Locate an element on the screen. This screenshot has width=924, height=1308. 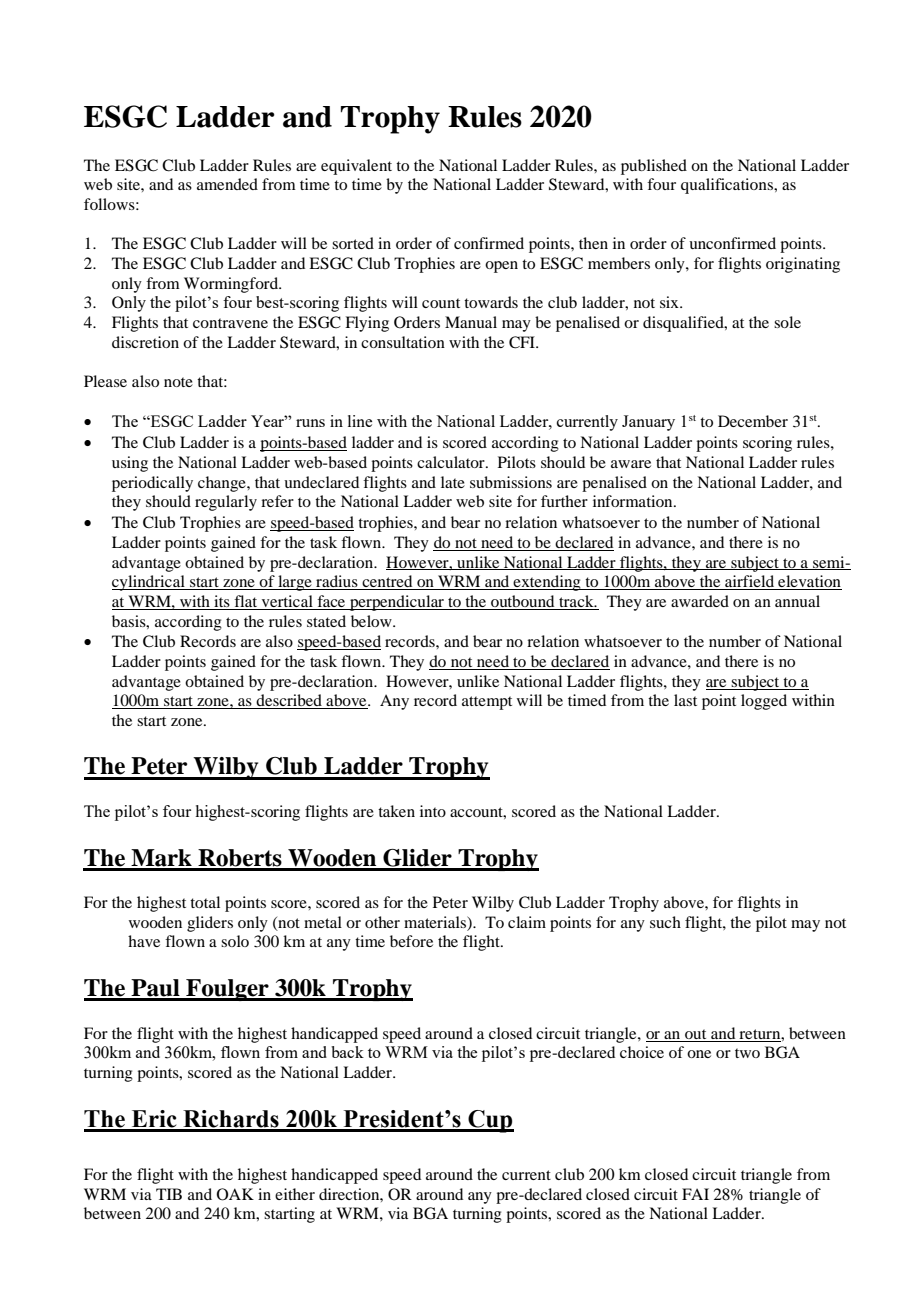
such is located at coordinates (665, 922).
